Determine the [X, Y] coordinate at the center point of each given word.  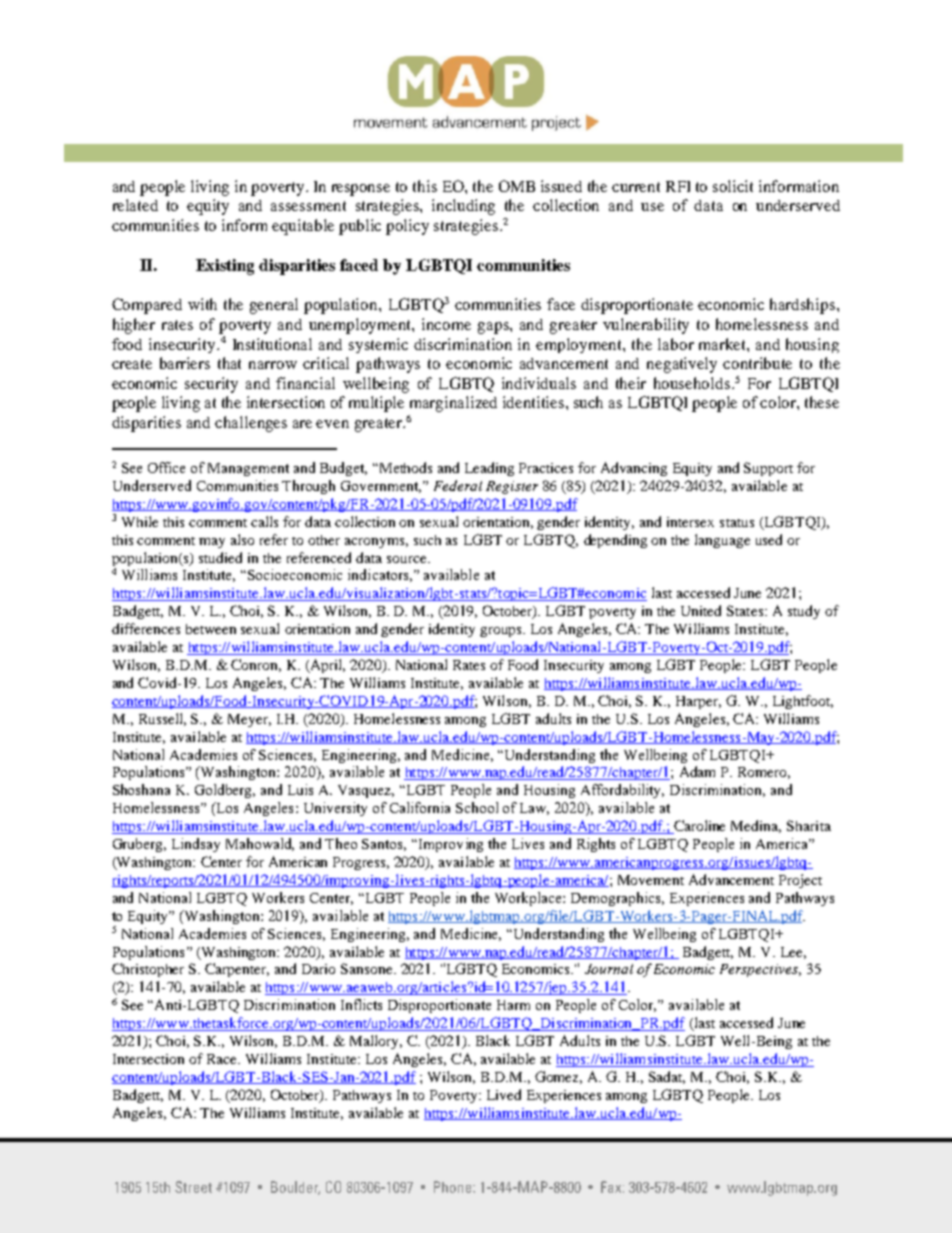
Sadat [667, 1077]
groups [502, 632]
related [135, 205]
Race [223, 1059]
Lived [504, 1094]
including [463, 207]
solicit [733, 186]
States [746, 610]
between [211, 629]
